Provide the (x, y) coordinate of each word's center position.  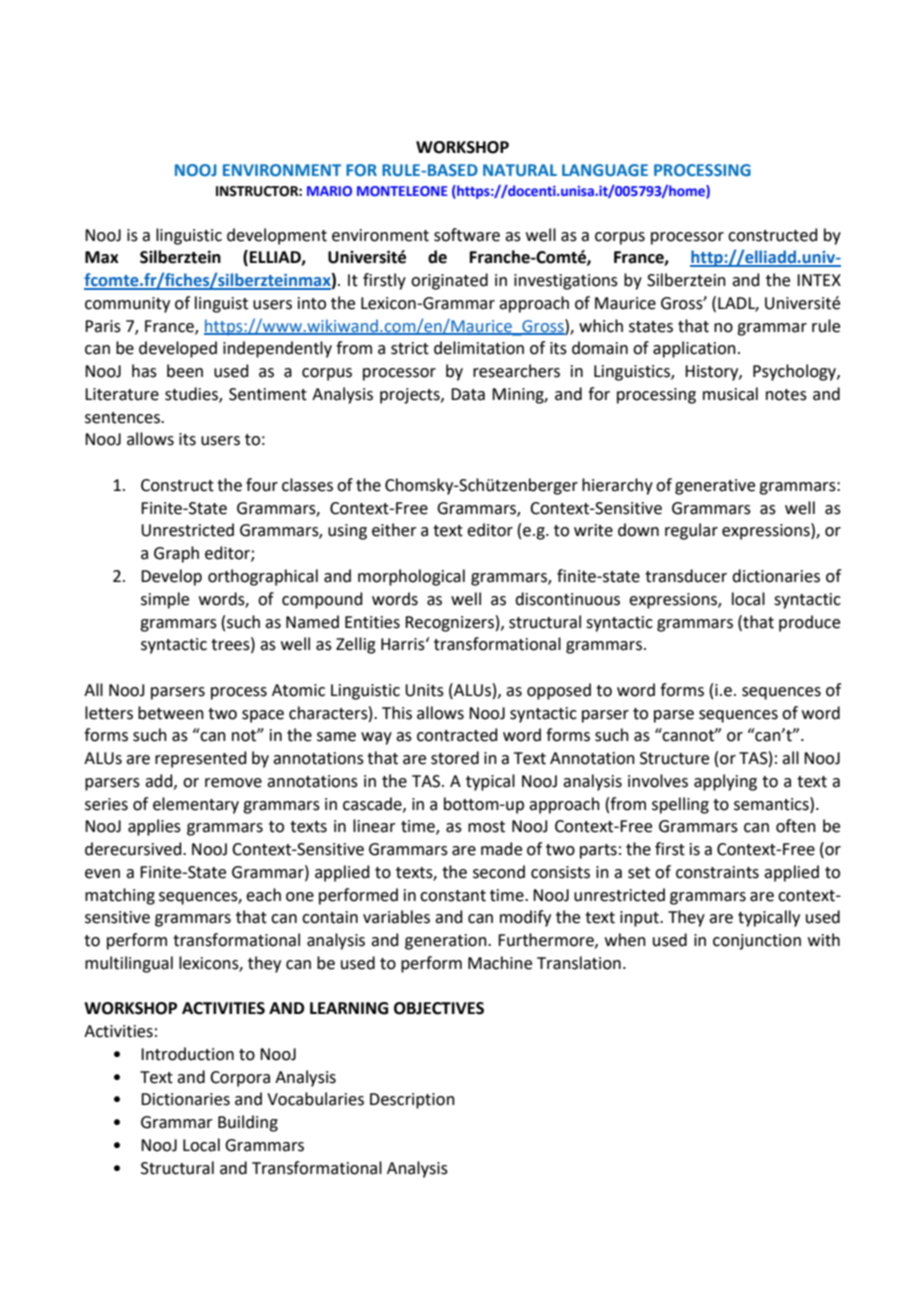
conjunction (757, 942)
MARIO (329, 191)
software (467, 235)
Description (412, 1101)
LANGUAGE (605, 170)
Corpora (240, 1079)
